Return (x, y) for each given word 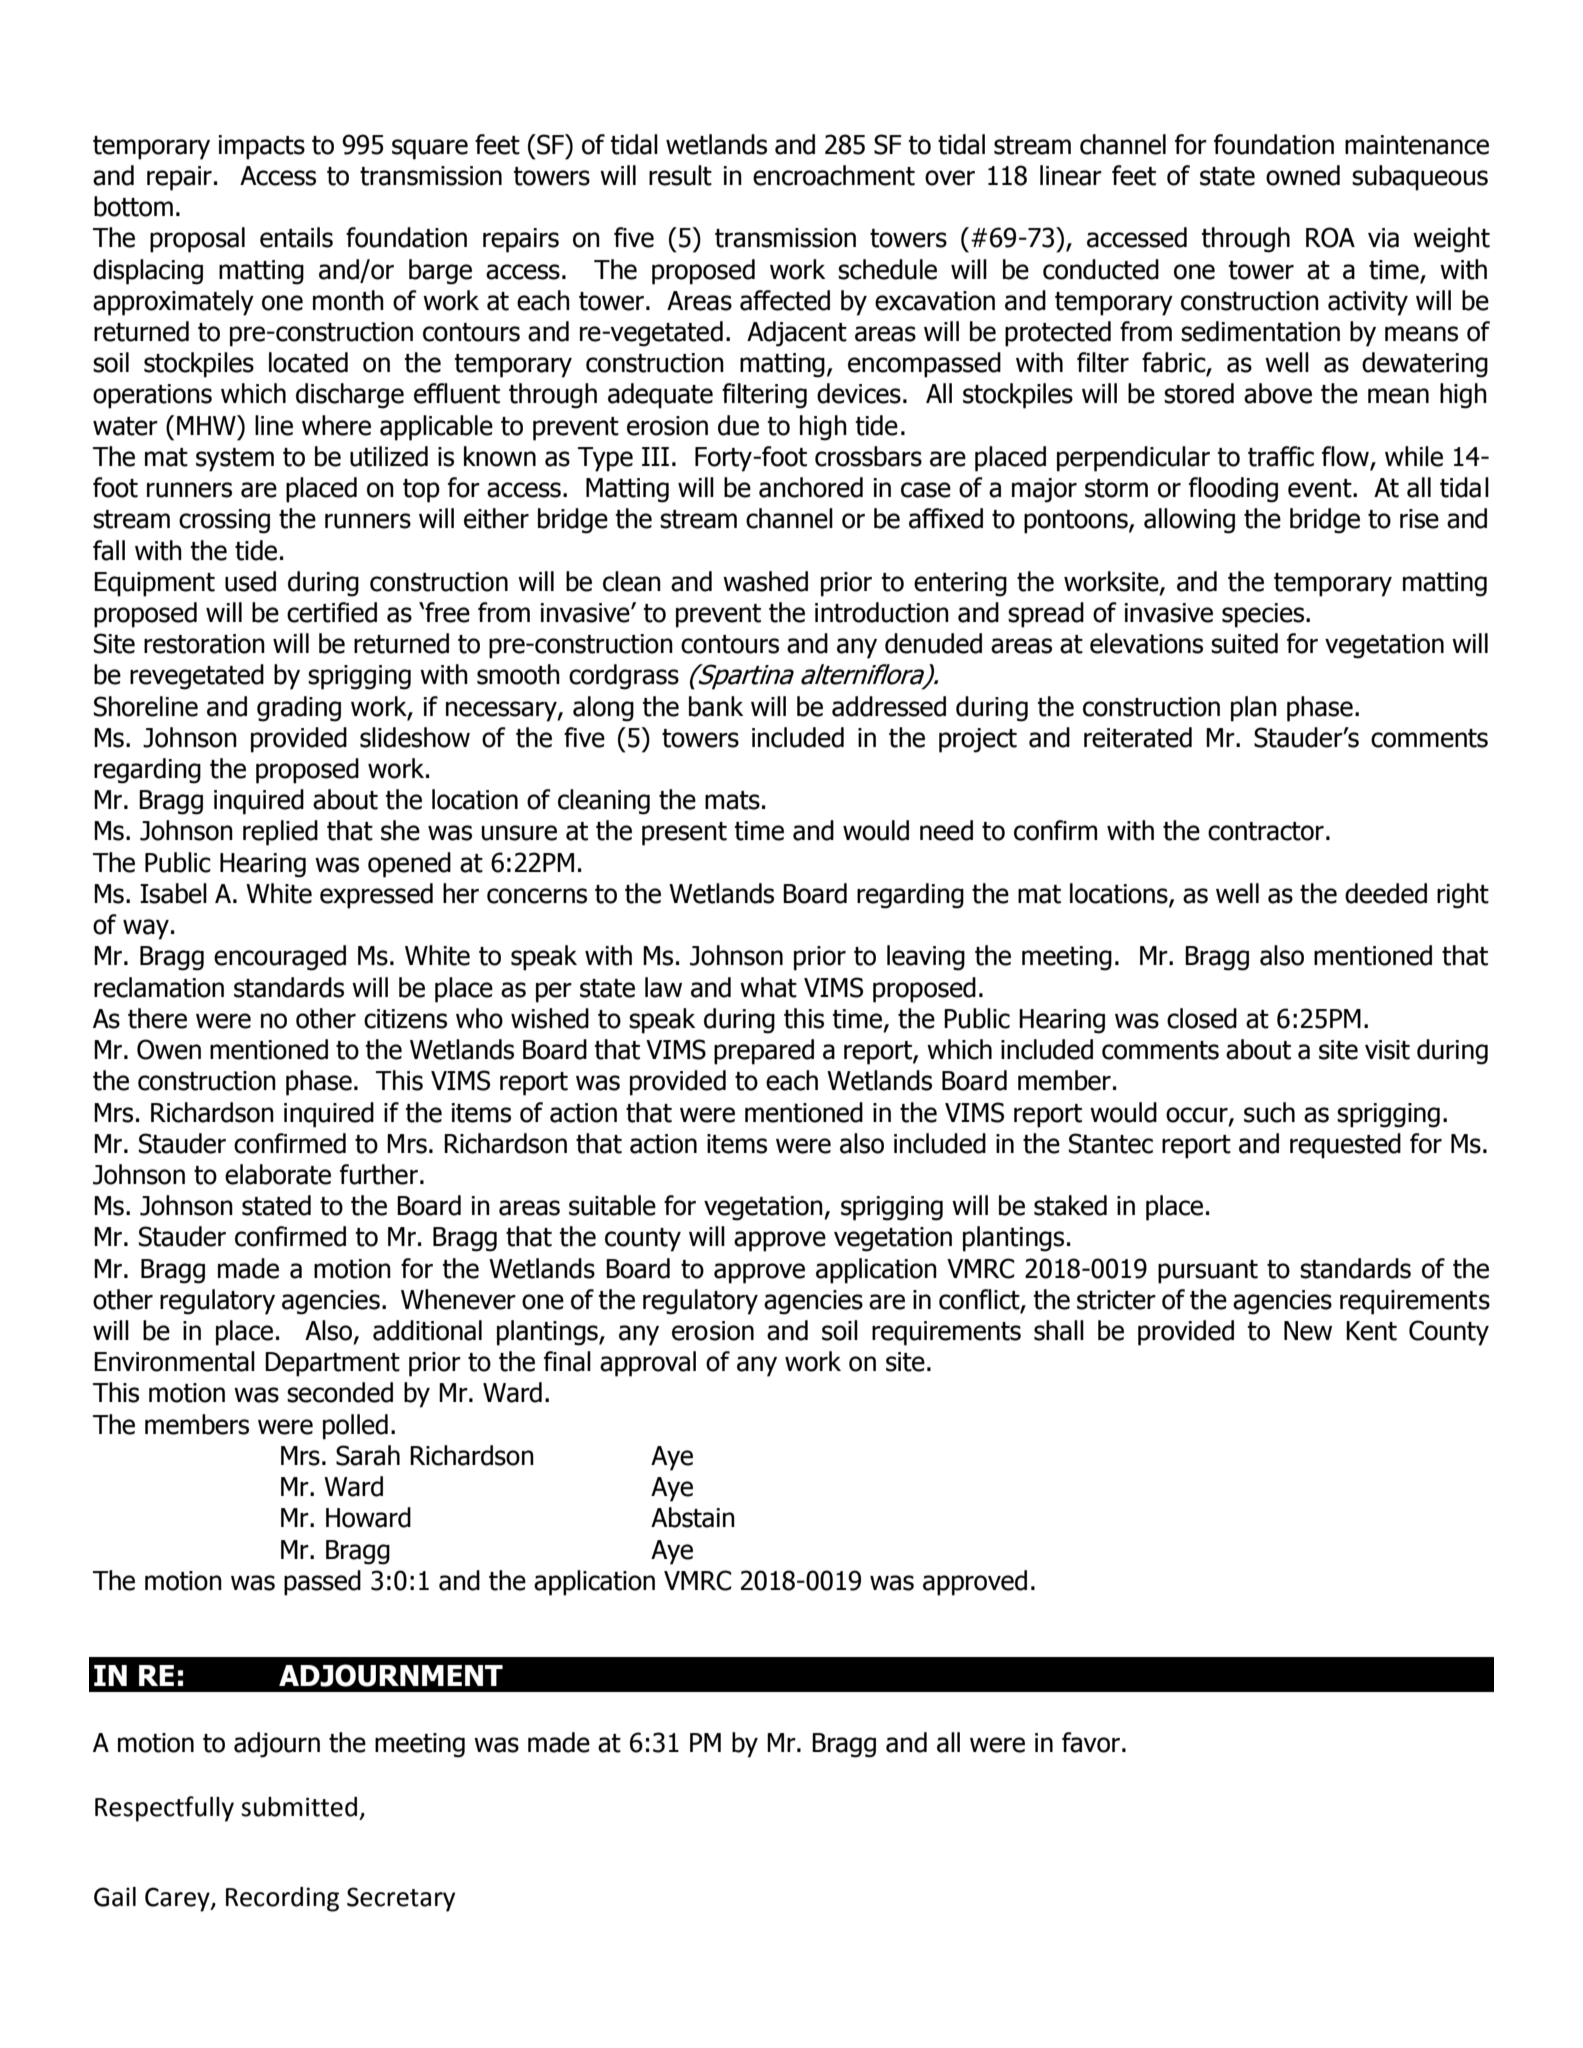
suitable (612, 1205)
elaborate (278, 1174)
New (1308, 1331)
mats (732, 800)
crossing (224, 521)
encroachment (834, 175)
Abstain (693, 1517)
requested (1345, 1146)
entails (296, 237)
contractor (1266, 831)
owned (1303, 175)
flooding (1233, 490)
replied (280, 833)
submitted (299, 1807)
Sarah (368, 1455)
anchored (811, 487)
